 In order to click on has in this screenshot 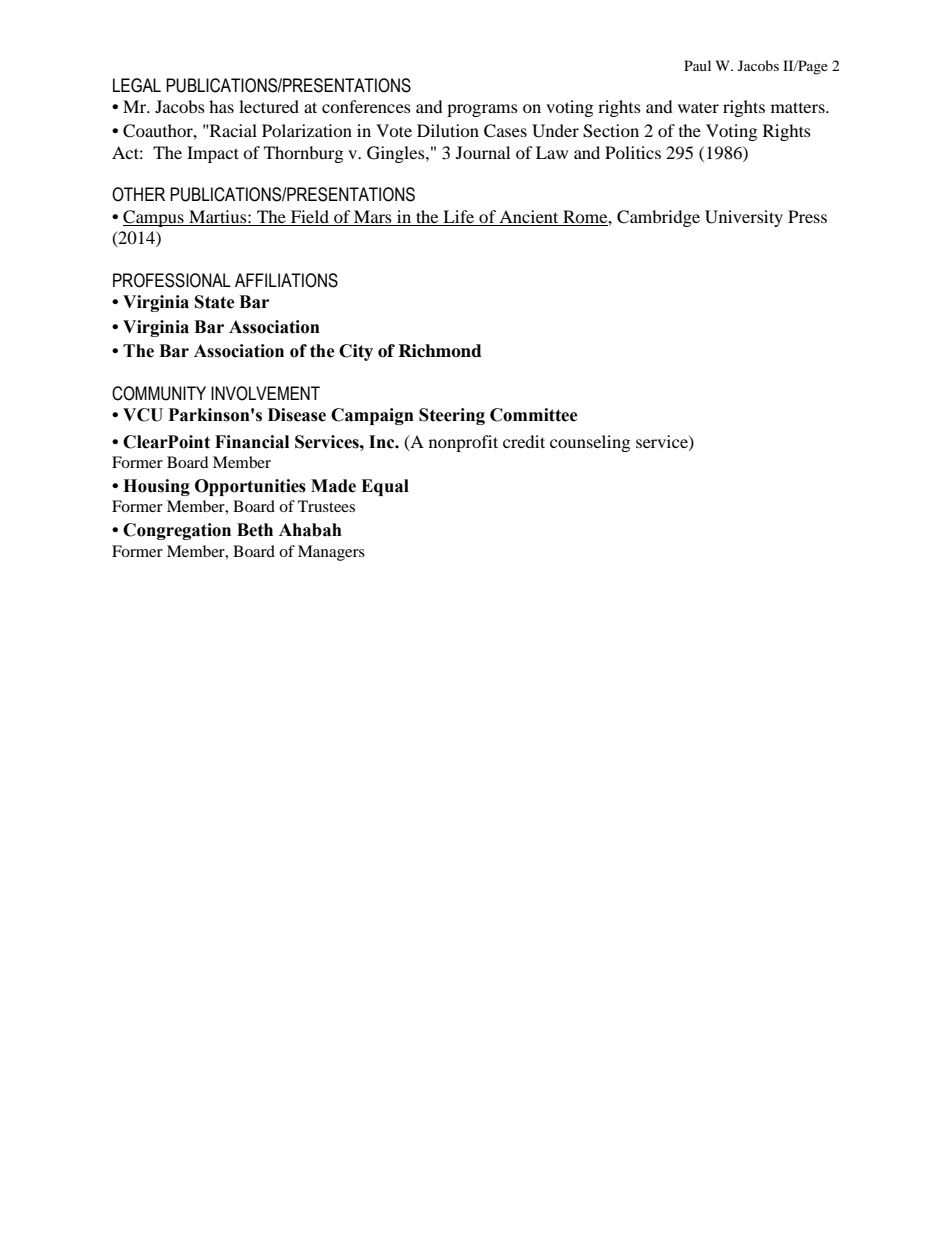, I will do `click(221, 106)`.
